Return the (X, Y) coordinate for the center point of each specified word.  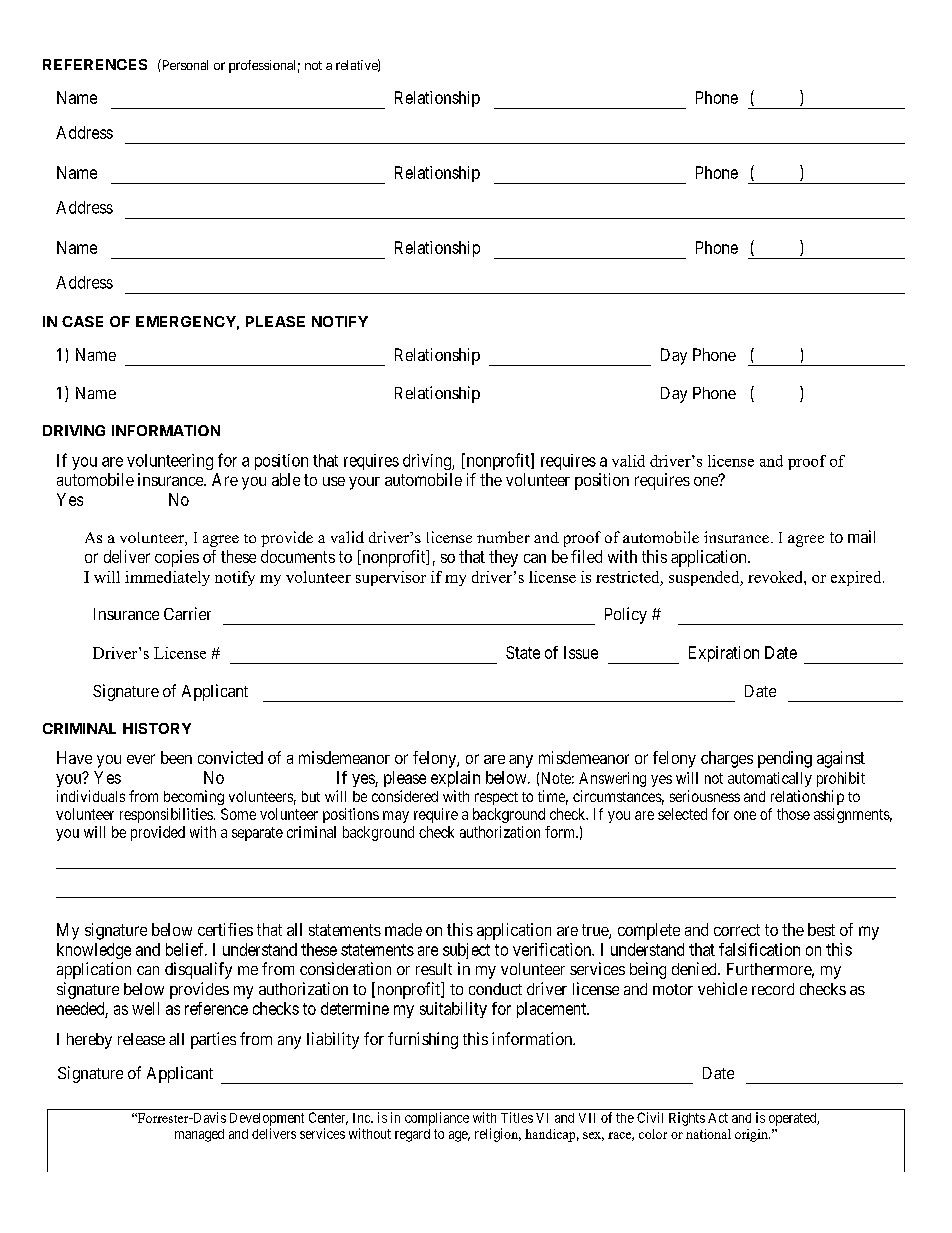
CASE (82, 321)
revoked (776, 577)
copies (177, 558)
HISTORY (157, 728)
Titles (517, 1117)
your (364, 483)
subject (466, 951)
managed (199, 1135)
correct (737, 930)
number (503, 537)
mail (861, 536)
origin (752, 1135)
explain (455, 779)
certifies (225, 929)
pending (785, 759)
